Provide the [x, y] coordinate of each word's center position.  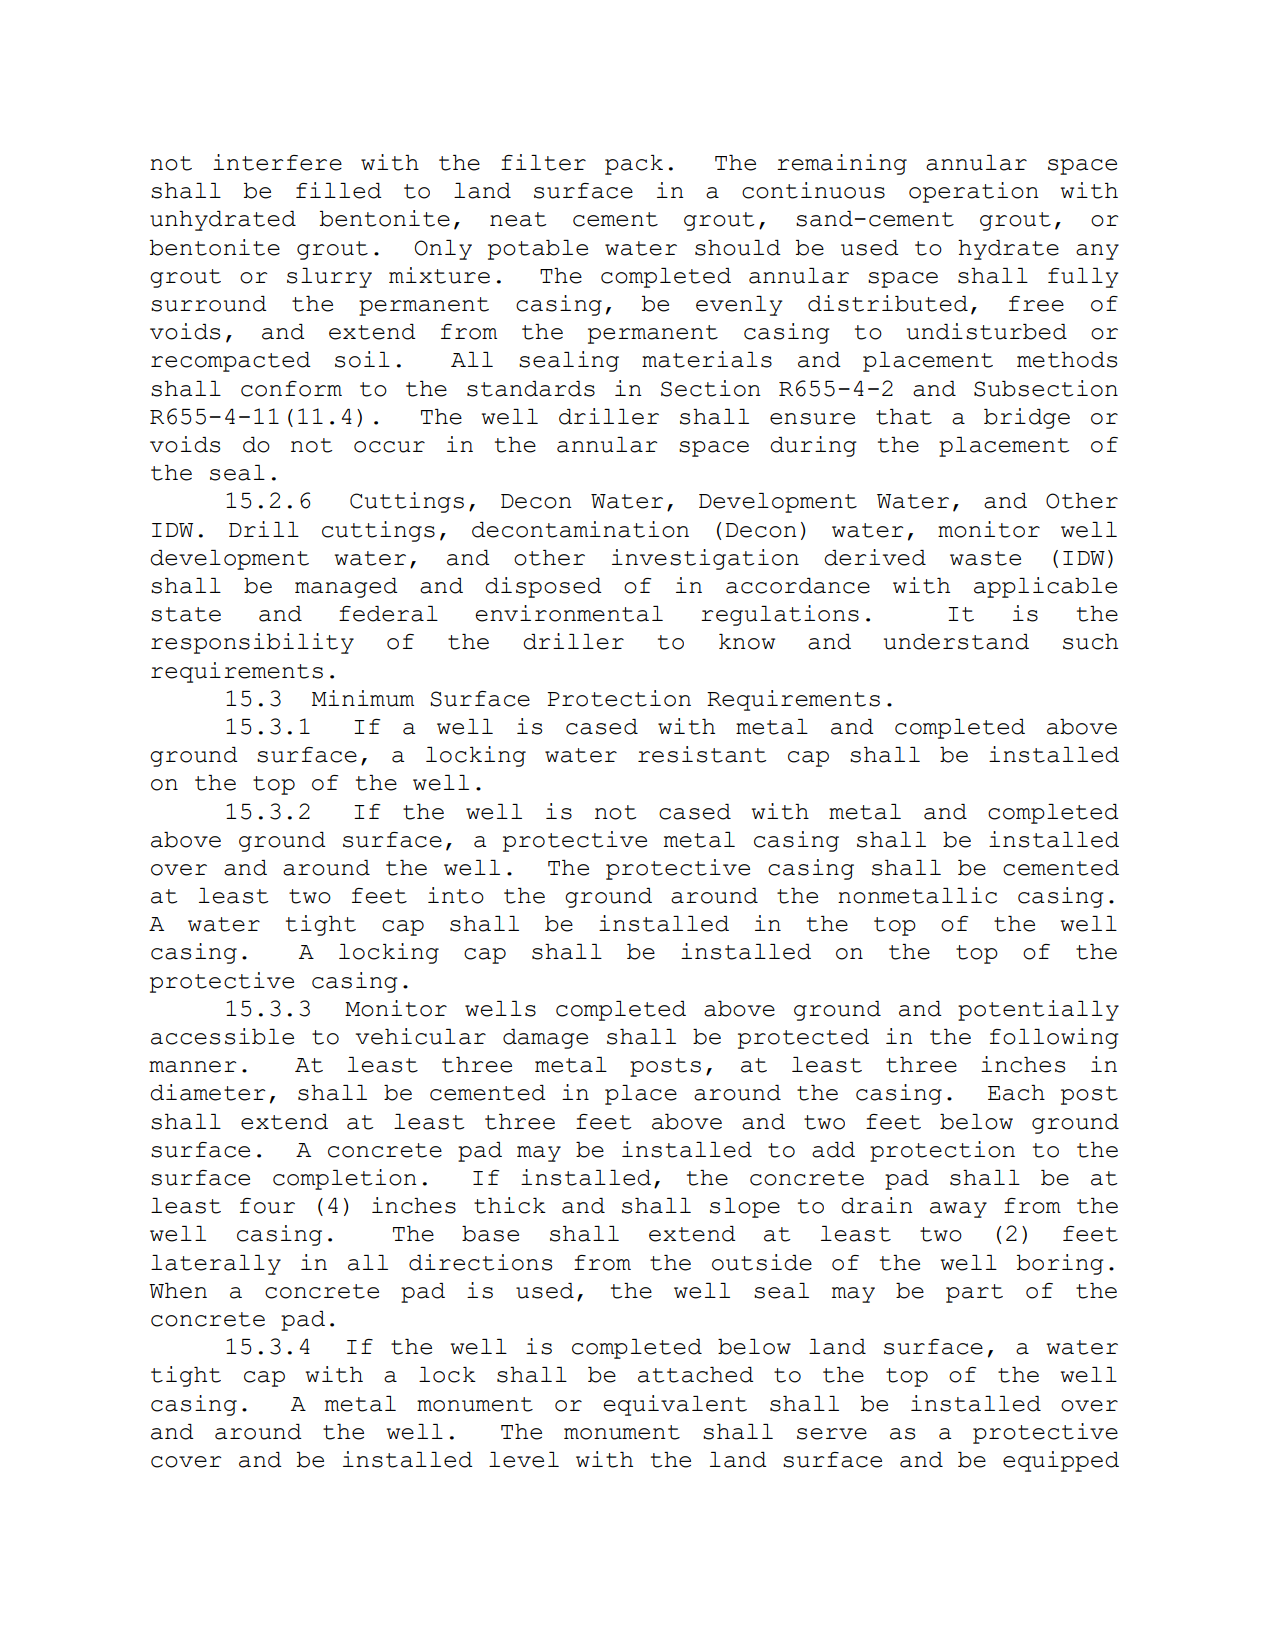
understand [956, 642]
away [958, 1210]
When [178, 1291]
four [267, 1206]
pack [634, 165]
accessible [222, 1036]
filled [339, 190]
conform [291, 389]
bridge [1027, 418]
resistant [702, 754]
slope [745, 1208]
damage [545, 1039]
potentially [1038, 1010]
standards [531, 389]
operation [974, 192]
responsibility [252, 643]
